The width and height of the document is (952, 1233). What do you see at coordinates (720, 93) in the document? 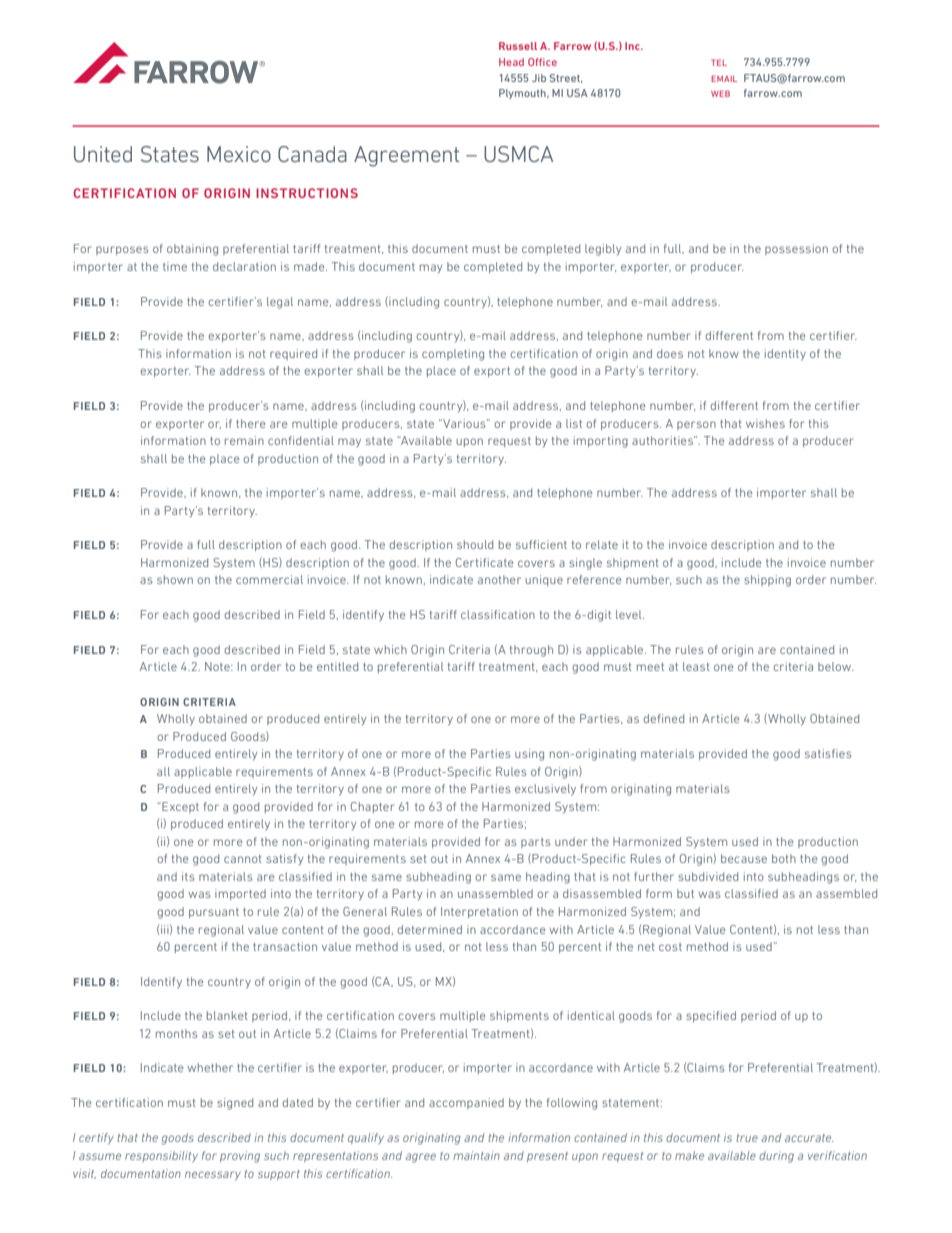
I see `WEB` at bounding box center [720, 93].
